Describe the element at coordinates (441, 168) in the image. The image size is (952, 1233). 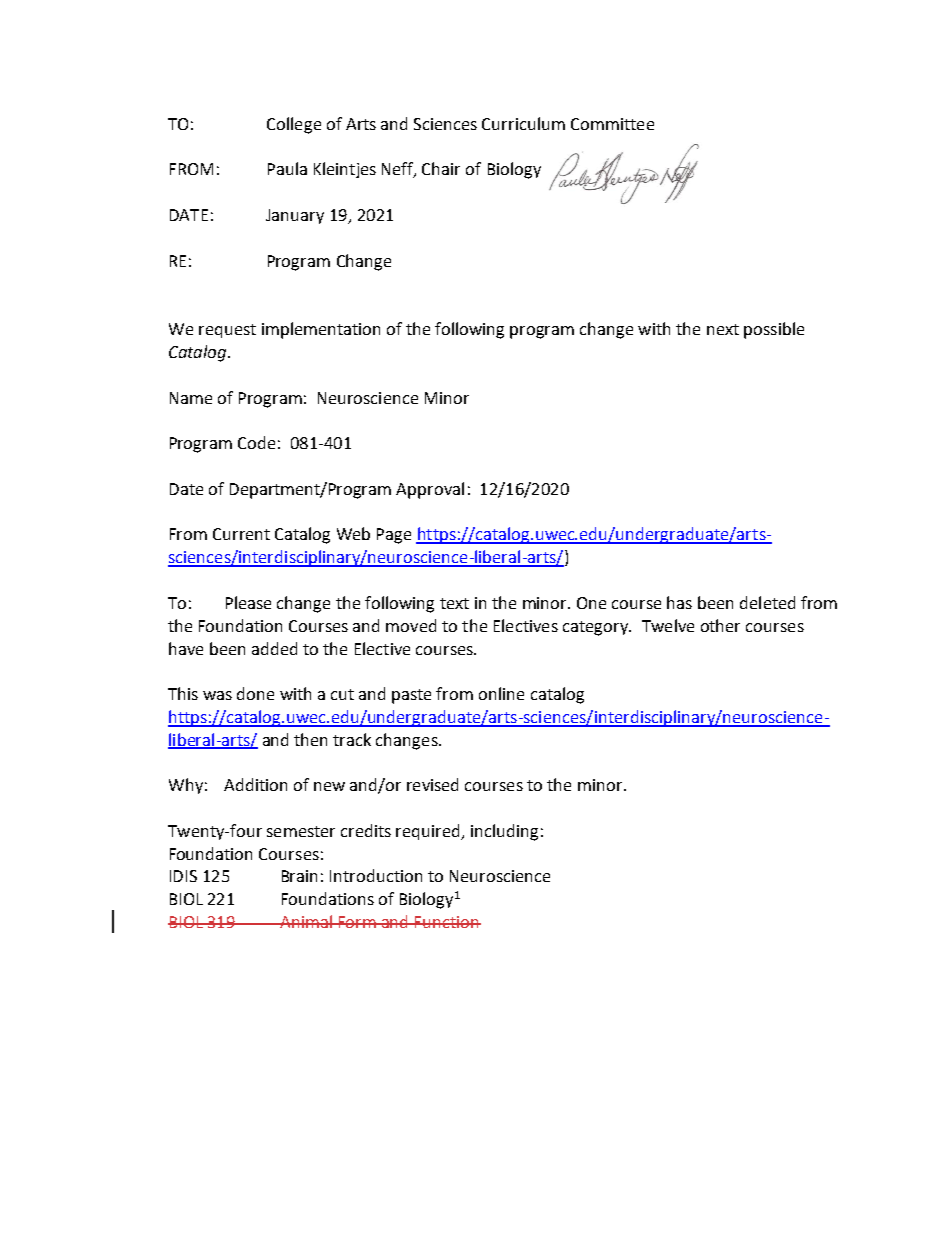
I see `Chair` at that location.
